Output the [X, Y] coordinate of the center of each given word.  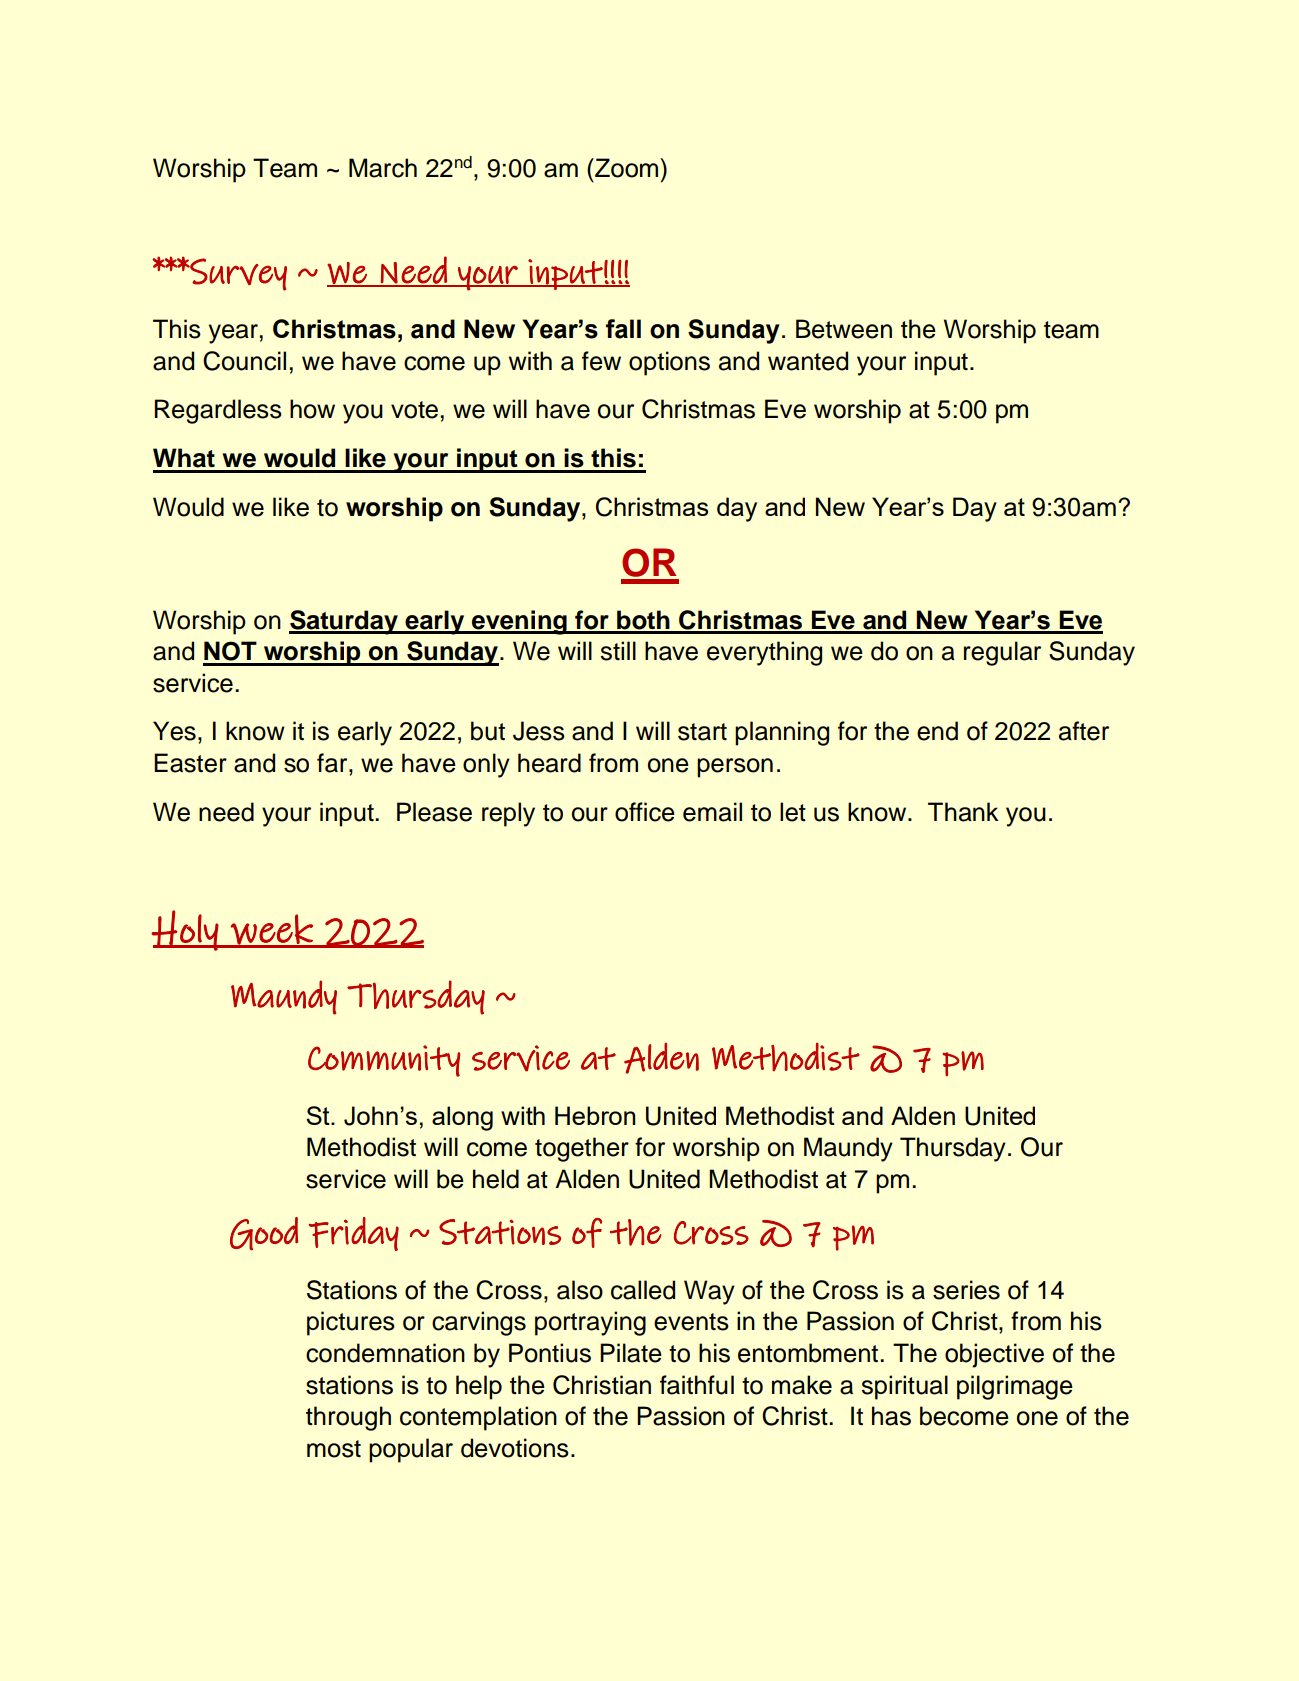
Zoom [627, 168]
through [348, 1418]
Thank [963, 812]
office [645, 812]
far [333, 763]
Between [844, 329]
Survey [237, 274]
